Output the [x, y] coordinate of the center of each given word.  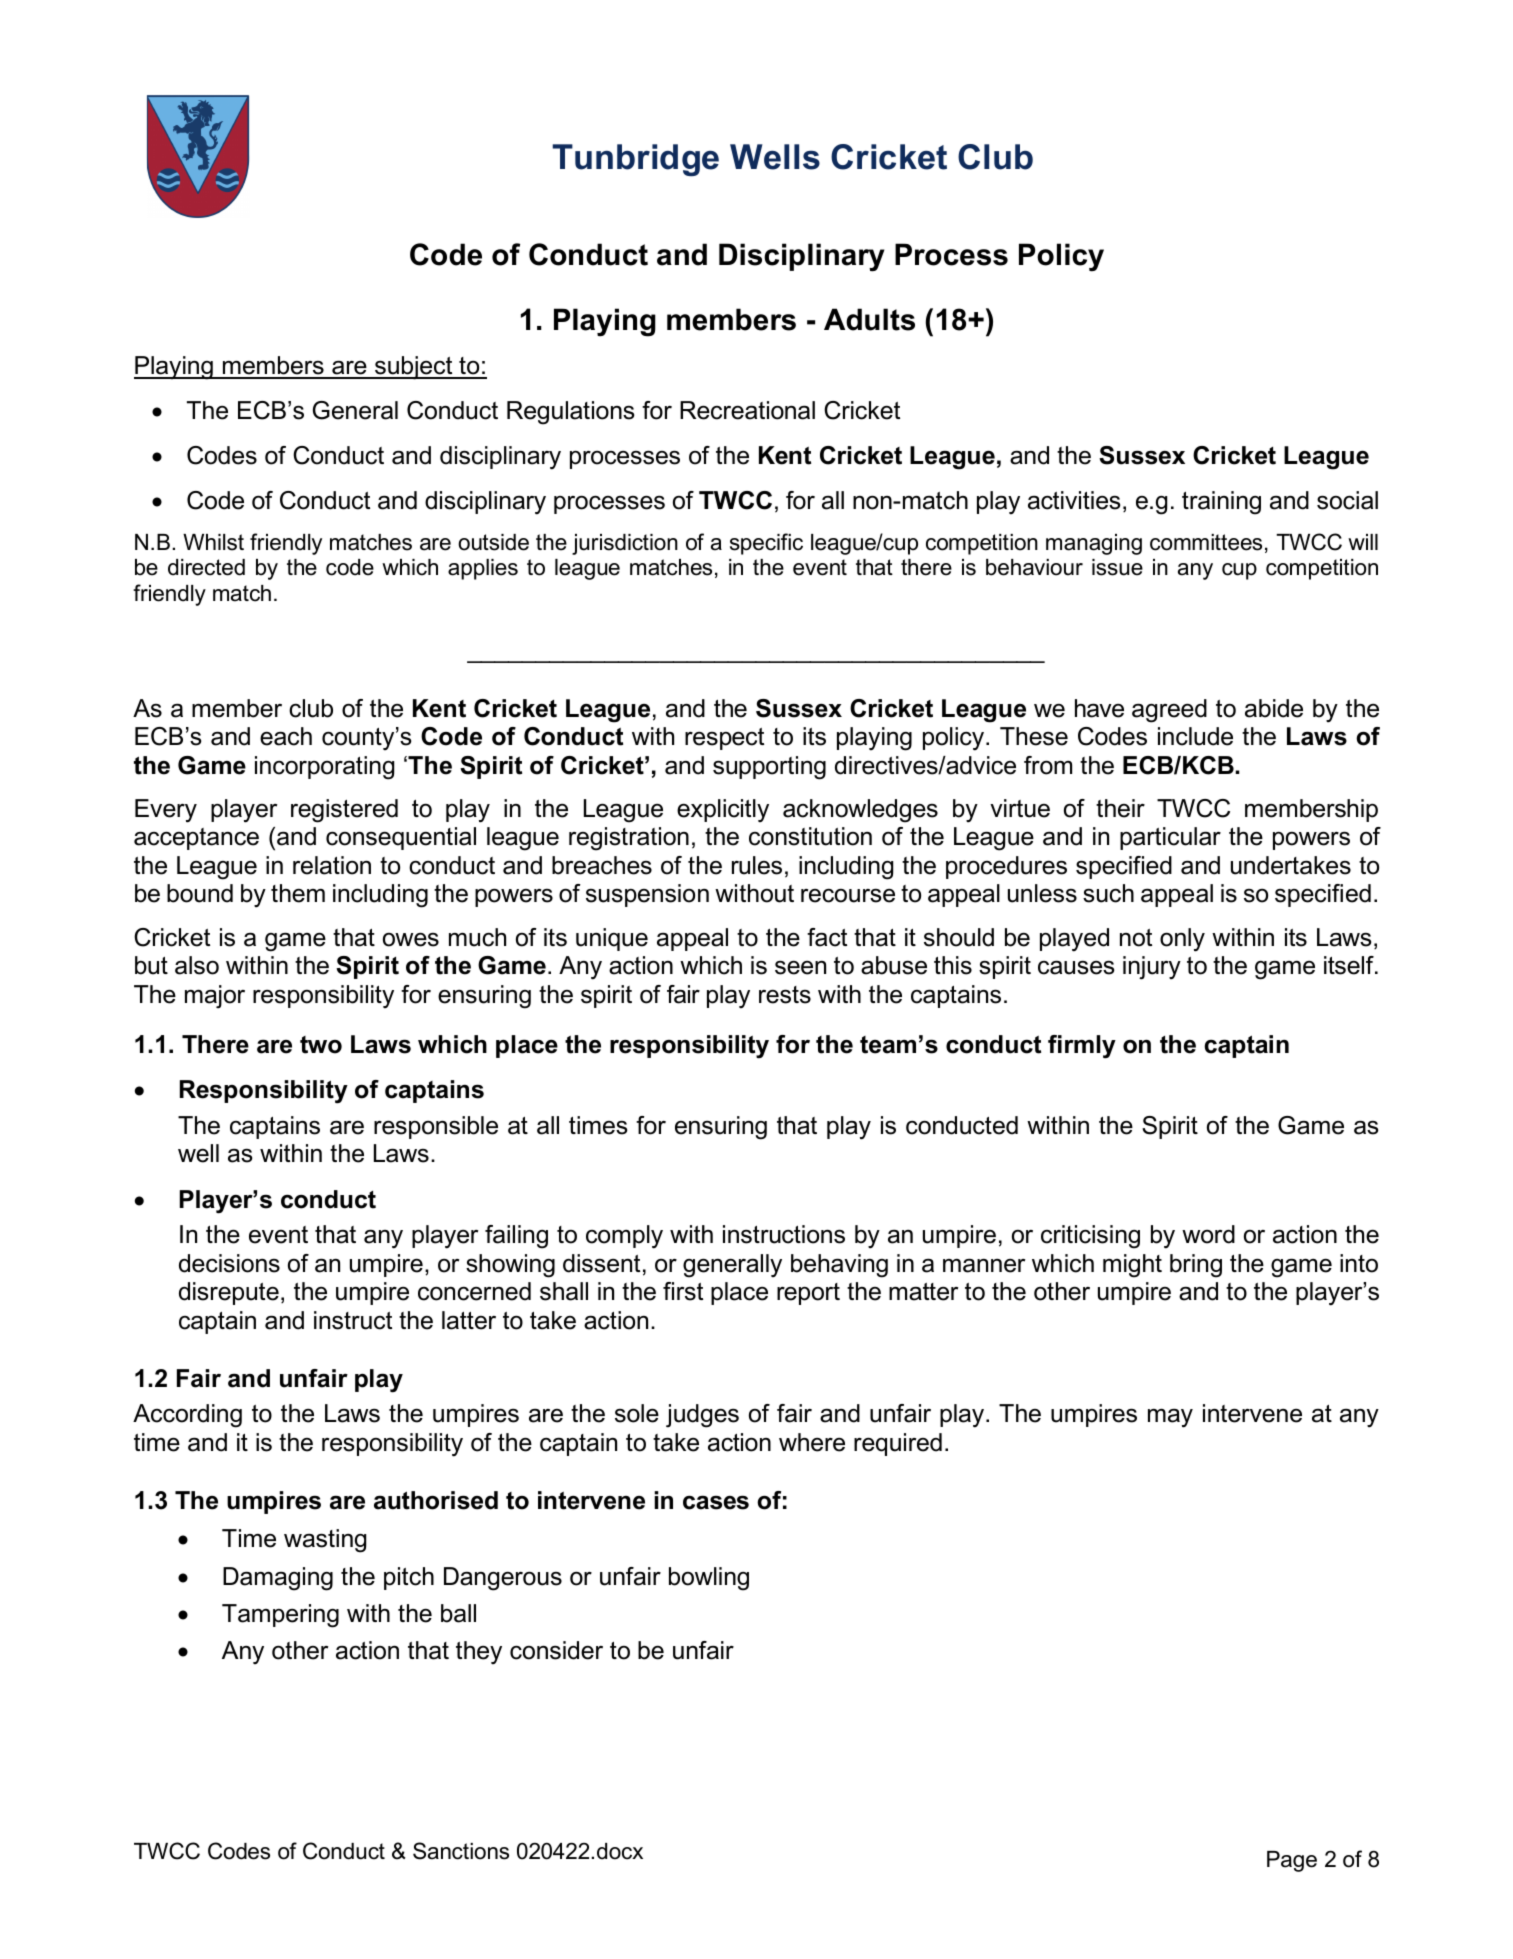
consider [556, 1650]
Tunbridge [635, 160]
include [1195, 736]
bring [1196, 1266]
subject [414, 368]
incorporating [324, 768]
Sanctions [461, 1851]
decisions [229, 1263]
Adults [869, 319]
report [808, 1294]
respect [724, 739]
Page [1292, 1861]
